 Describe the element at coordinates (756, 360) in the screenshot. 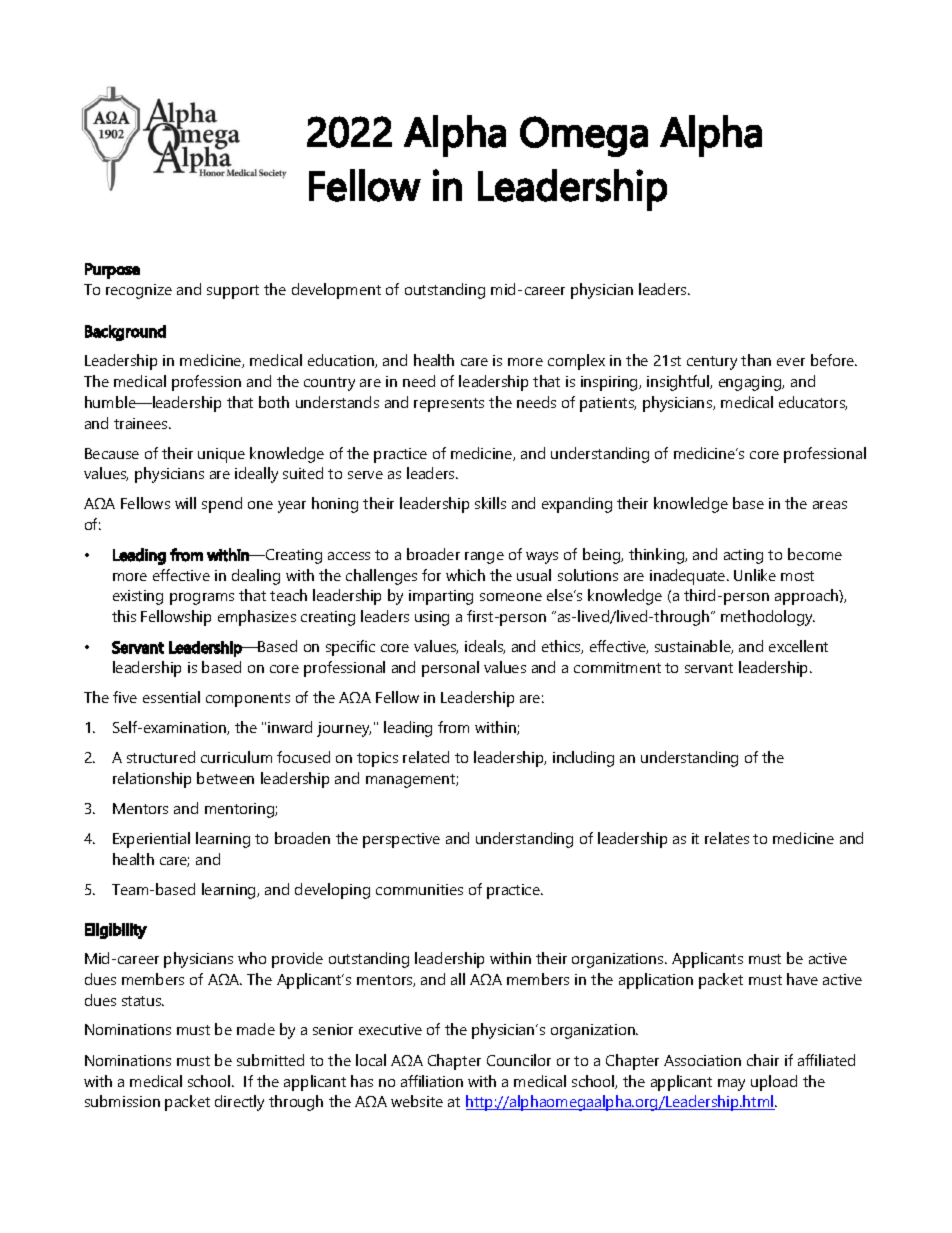

I see `than` at that location.
